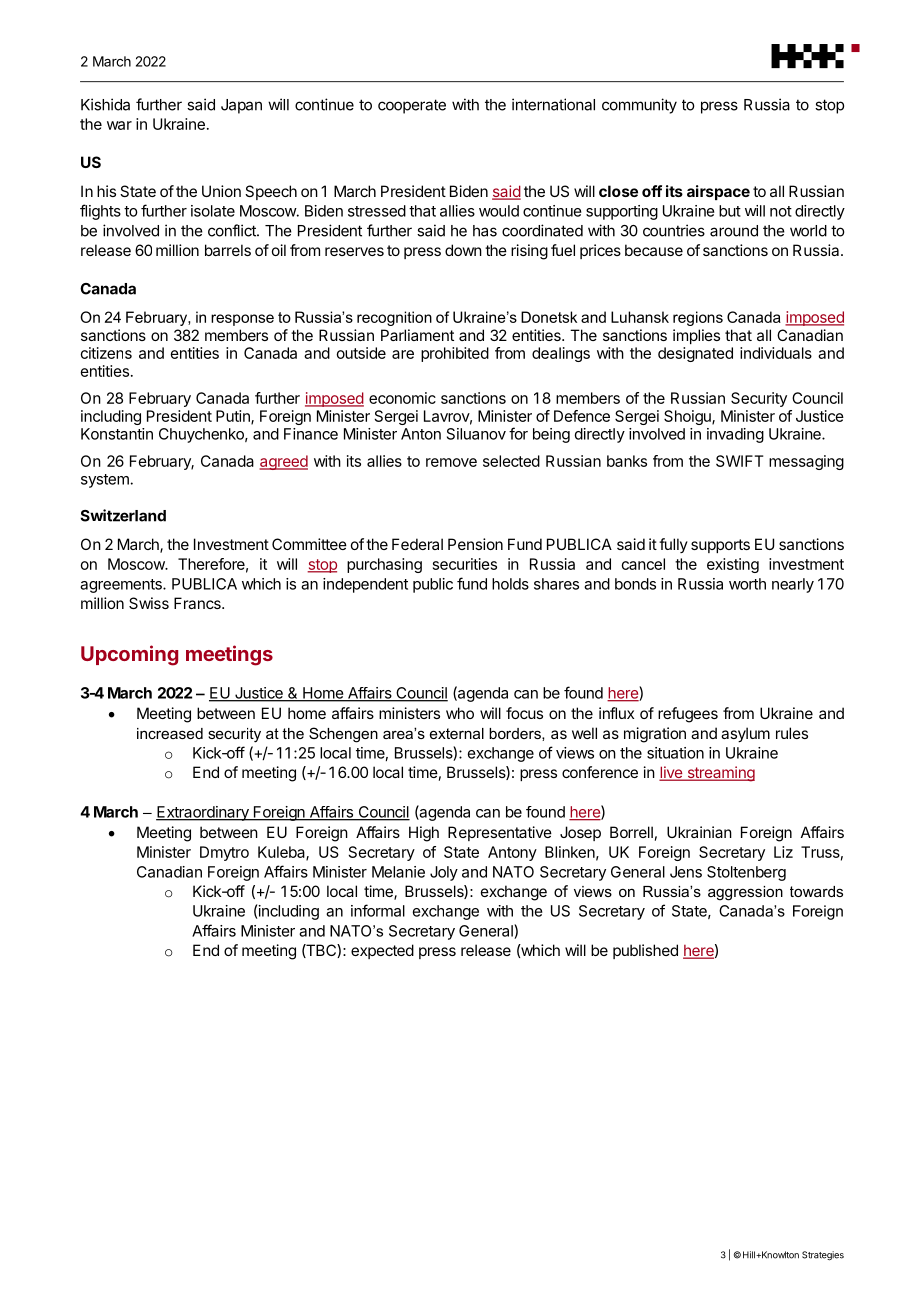 The height and width of the screenshot is (1307, 924). Describe the element at coordinates (745, 893) in the screenshot. I see `aggression` at that location.
